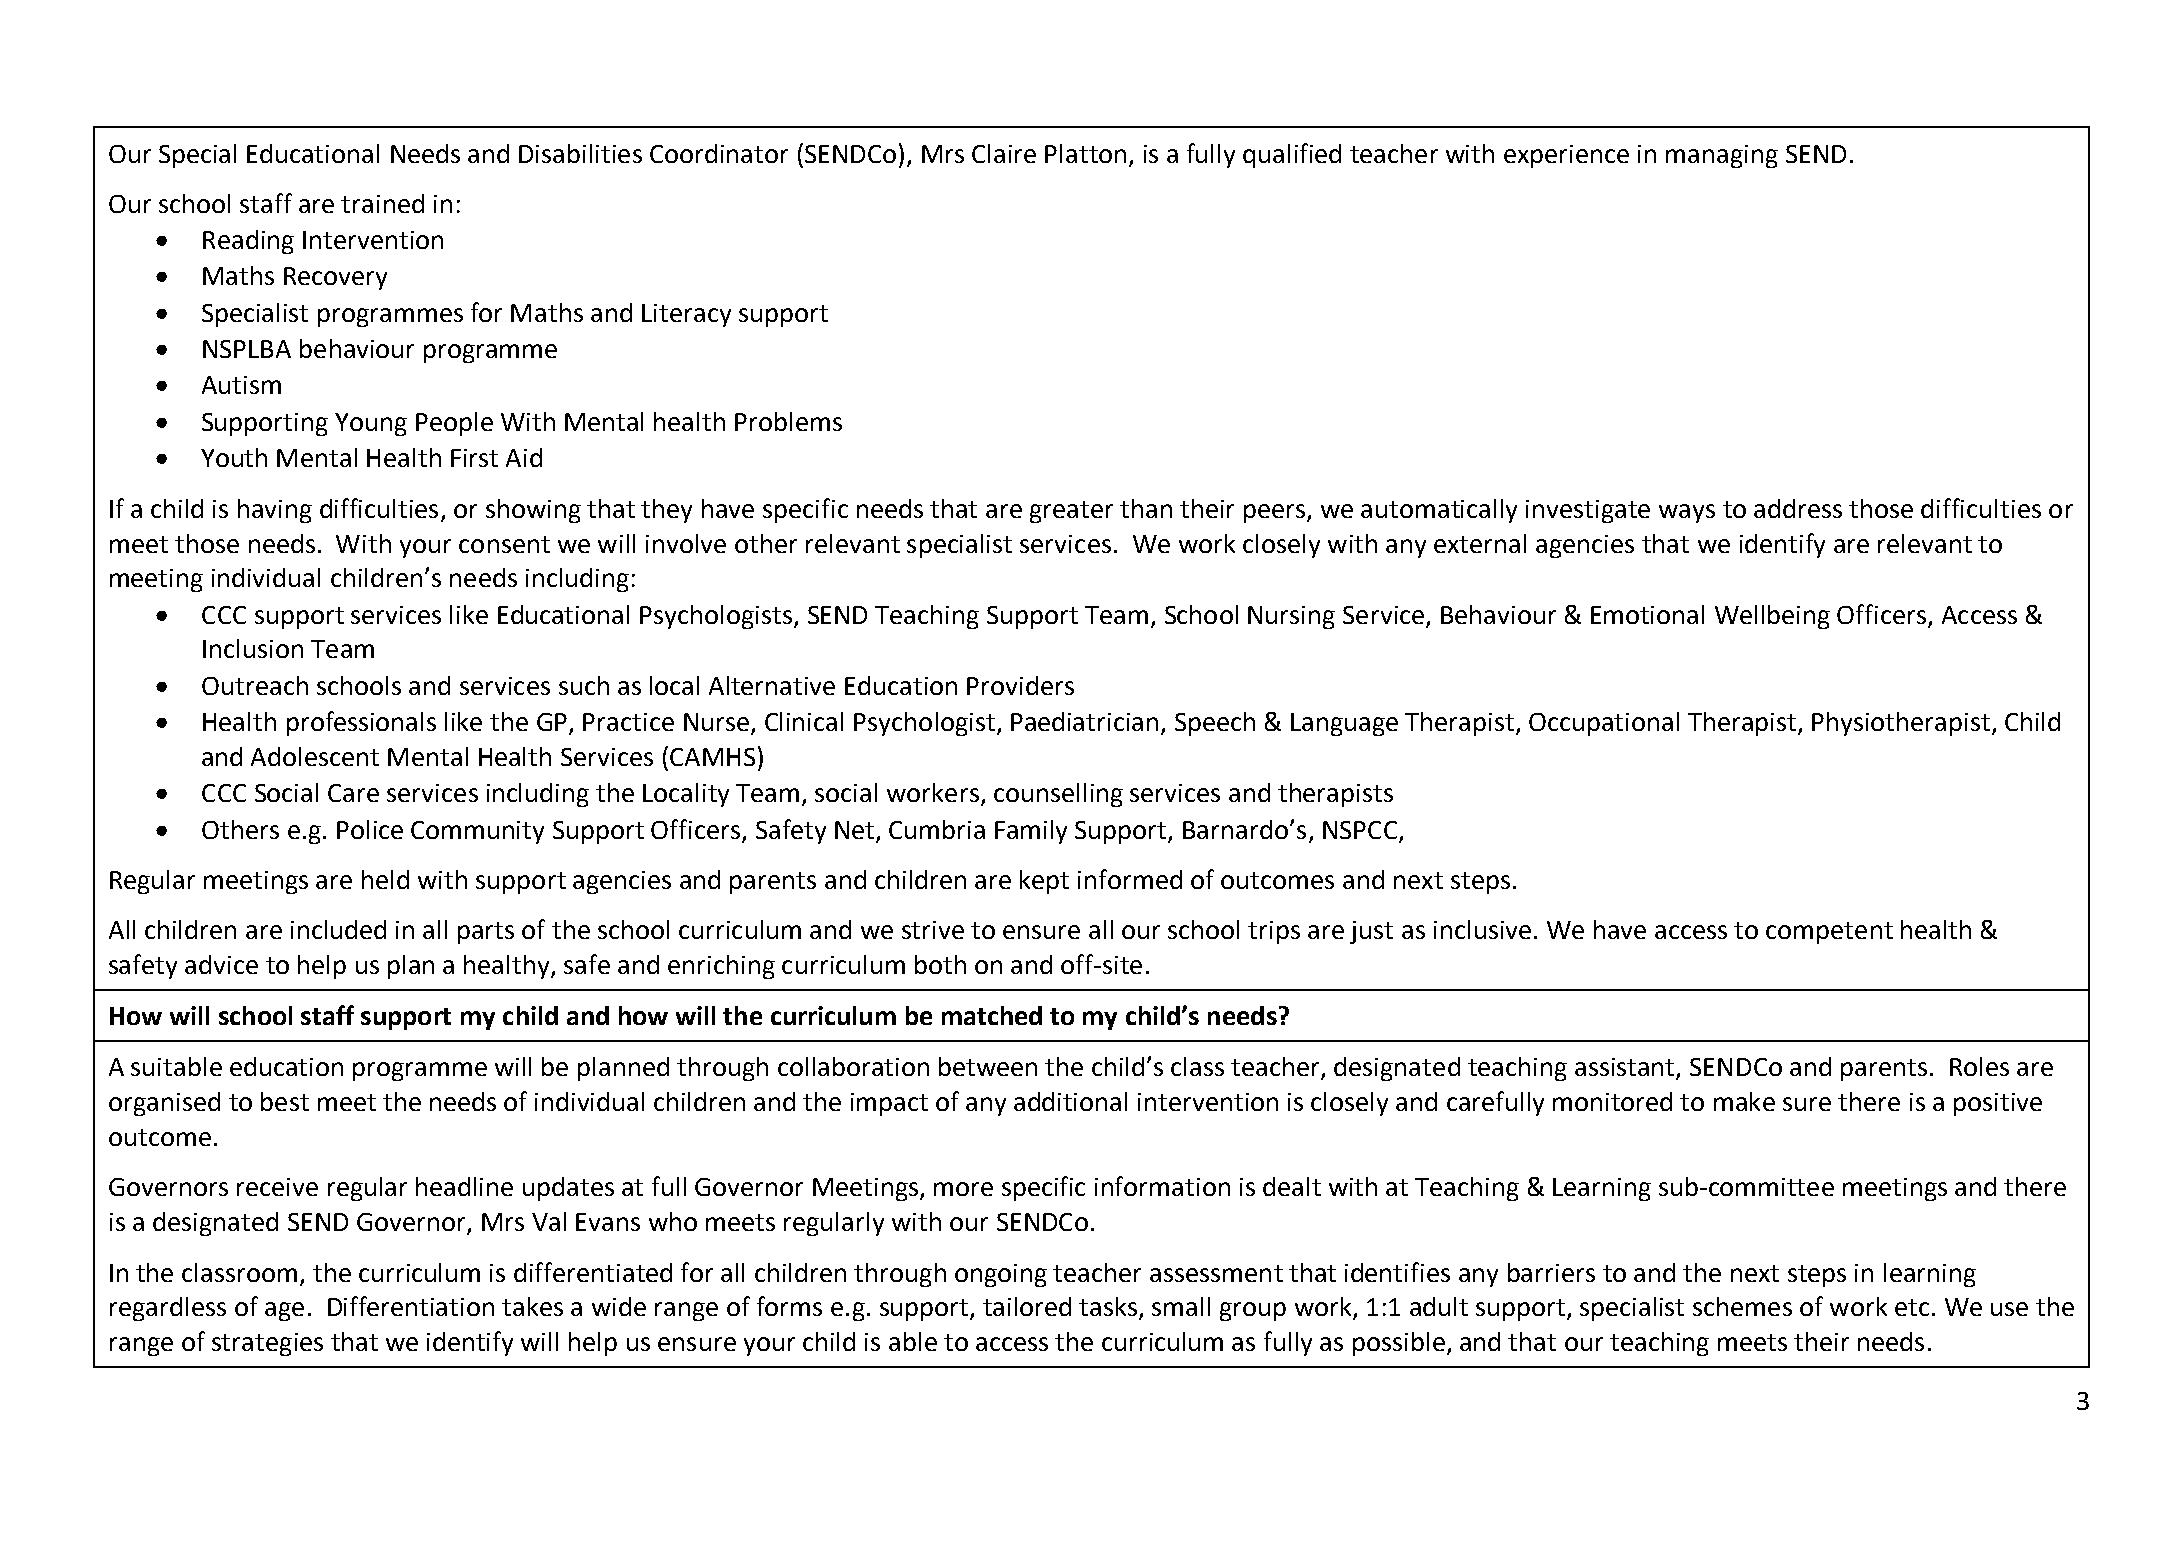  I want to click on address, so click(1798, 508).
